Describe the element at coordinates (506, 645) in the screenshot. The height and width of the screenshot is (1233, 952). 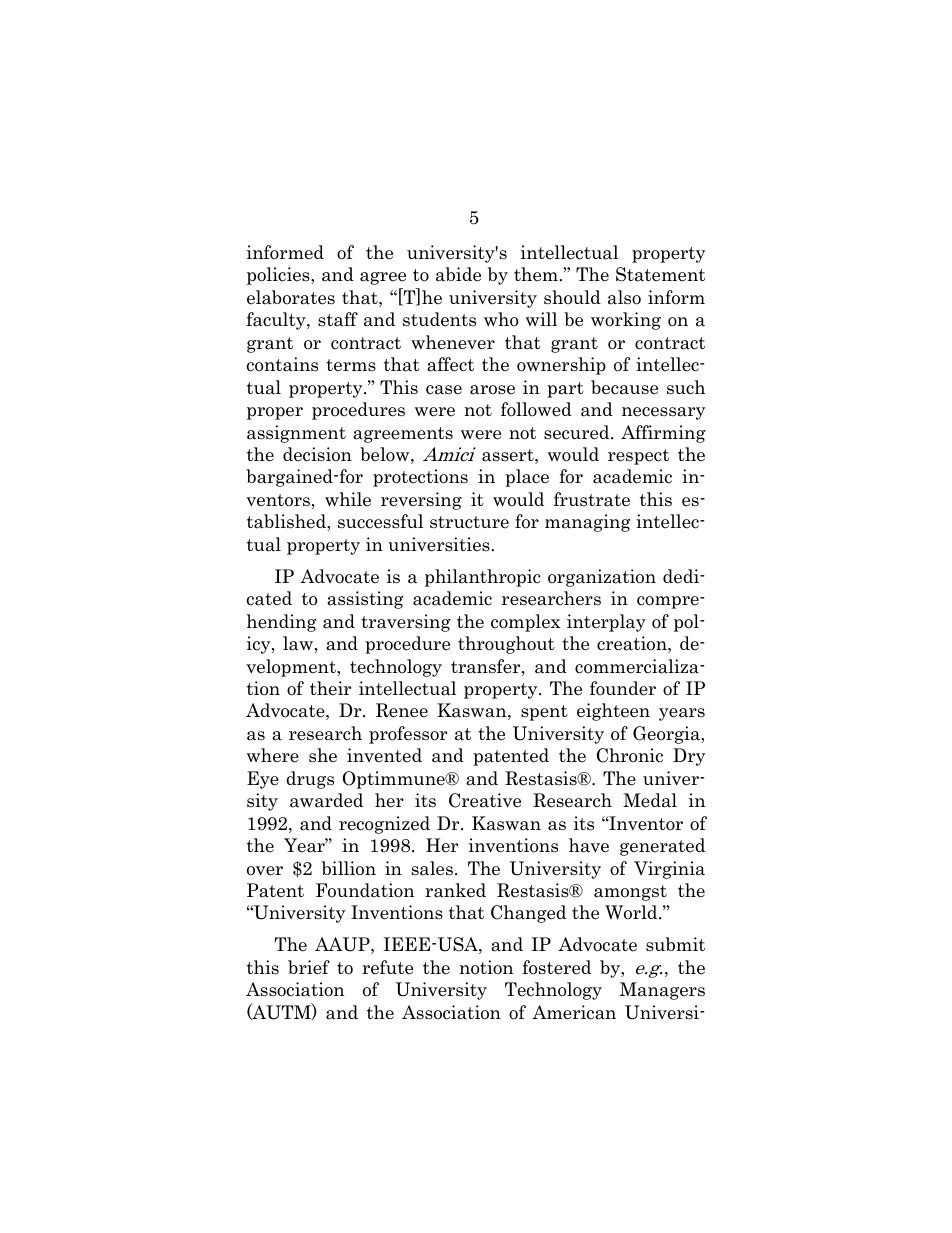
I see `throughout` at that location.
